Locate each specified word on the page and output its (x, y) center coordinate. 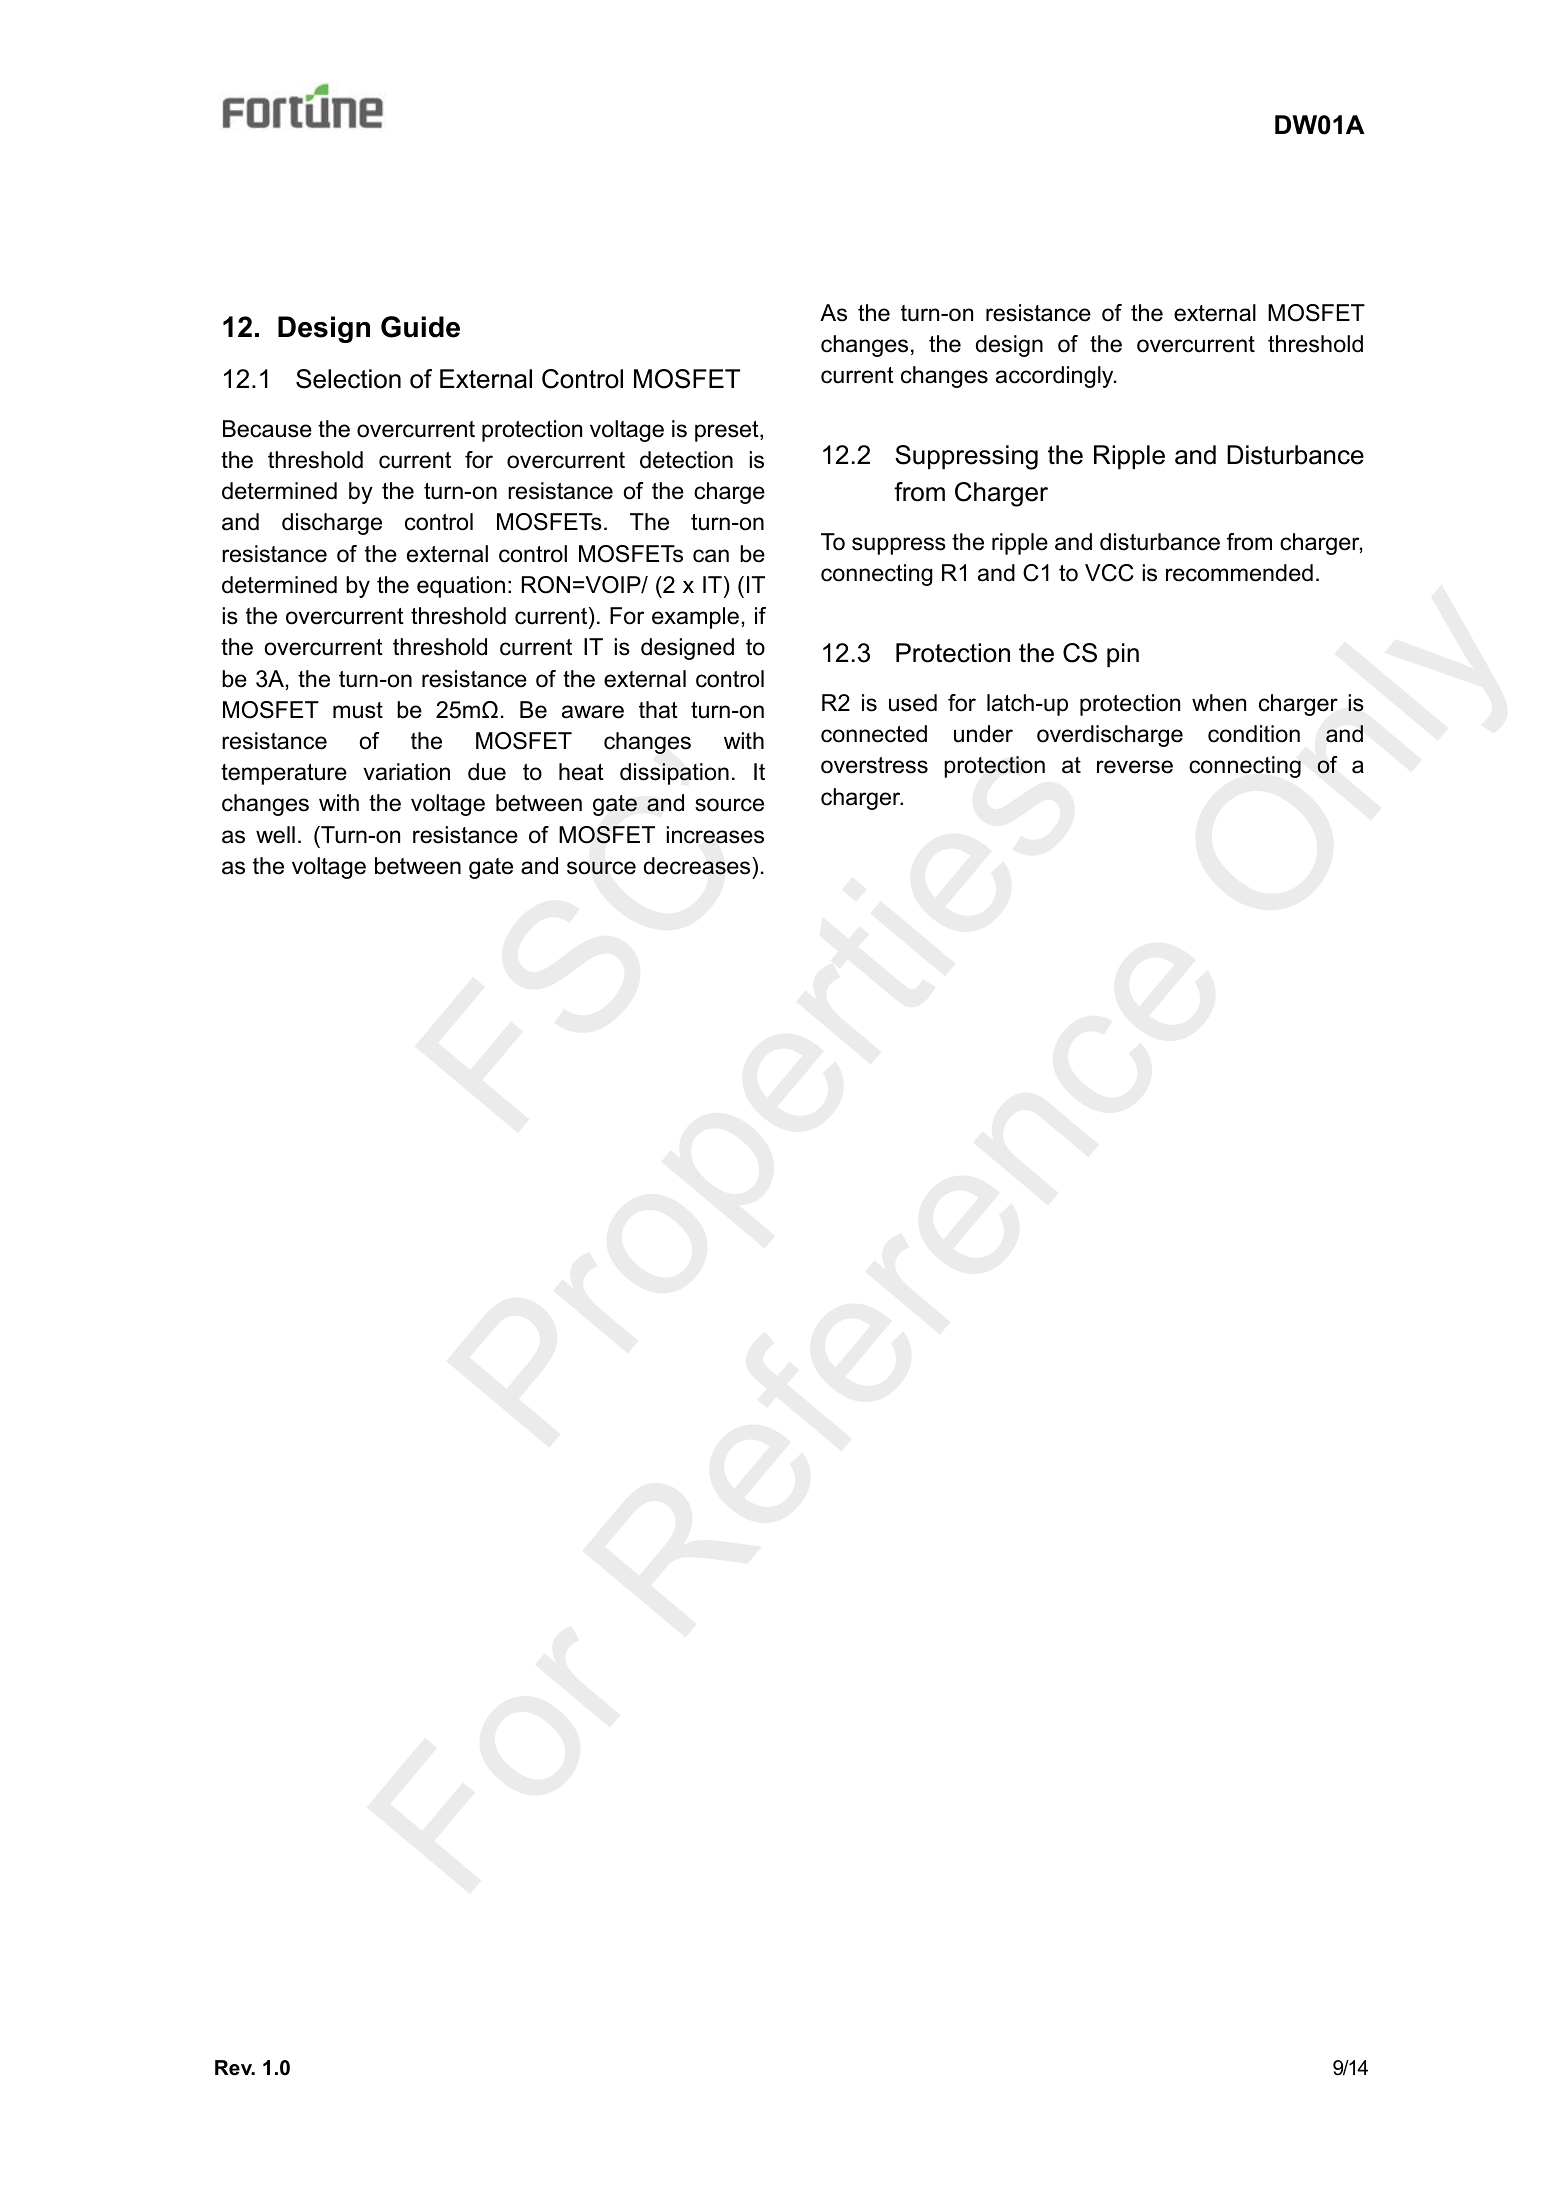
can (711, 556)
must (358, 710)
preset (728, 431)
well (275, 835)
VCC (1109, 573)
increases (715, 835)
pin (1123, 655)
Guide (420, 327)
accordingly (1056, 377)
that (658, 710)
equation (461, 587)
